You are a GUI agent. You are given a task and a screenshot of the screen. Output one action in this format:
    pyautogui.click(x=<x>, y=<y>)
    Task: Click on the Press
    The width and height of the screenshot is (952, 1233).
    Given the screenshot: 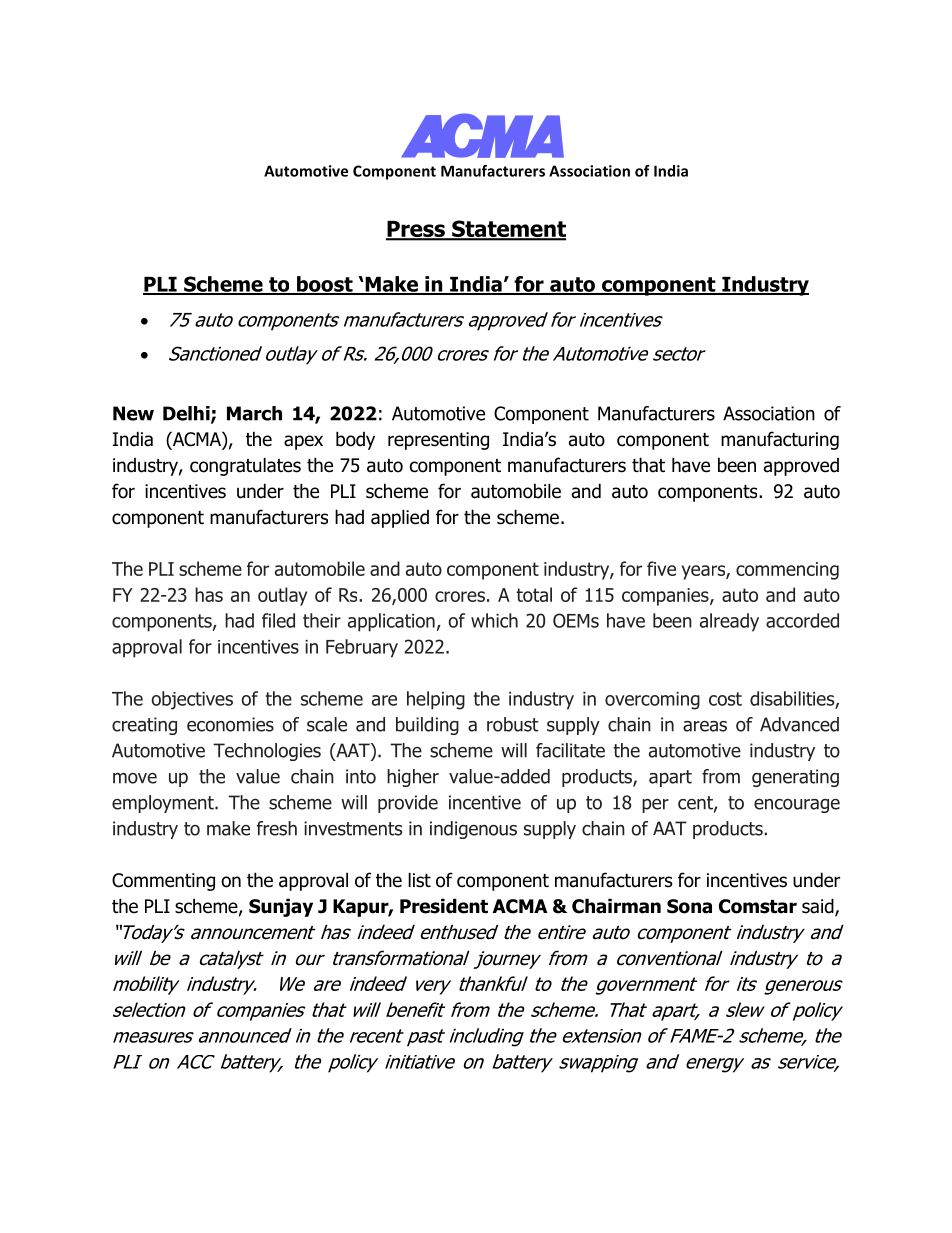 What is the action you would take?
    pyautogui.click(x=416, y=230)
